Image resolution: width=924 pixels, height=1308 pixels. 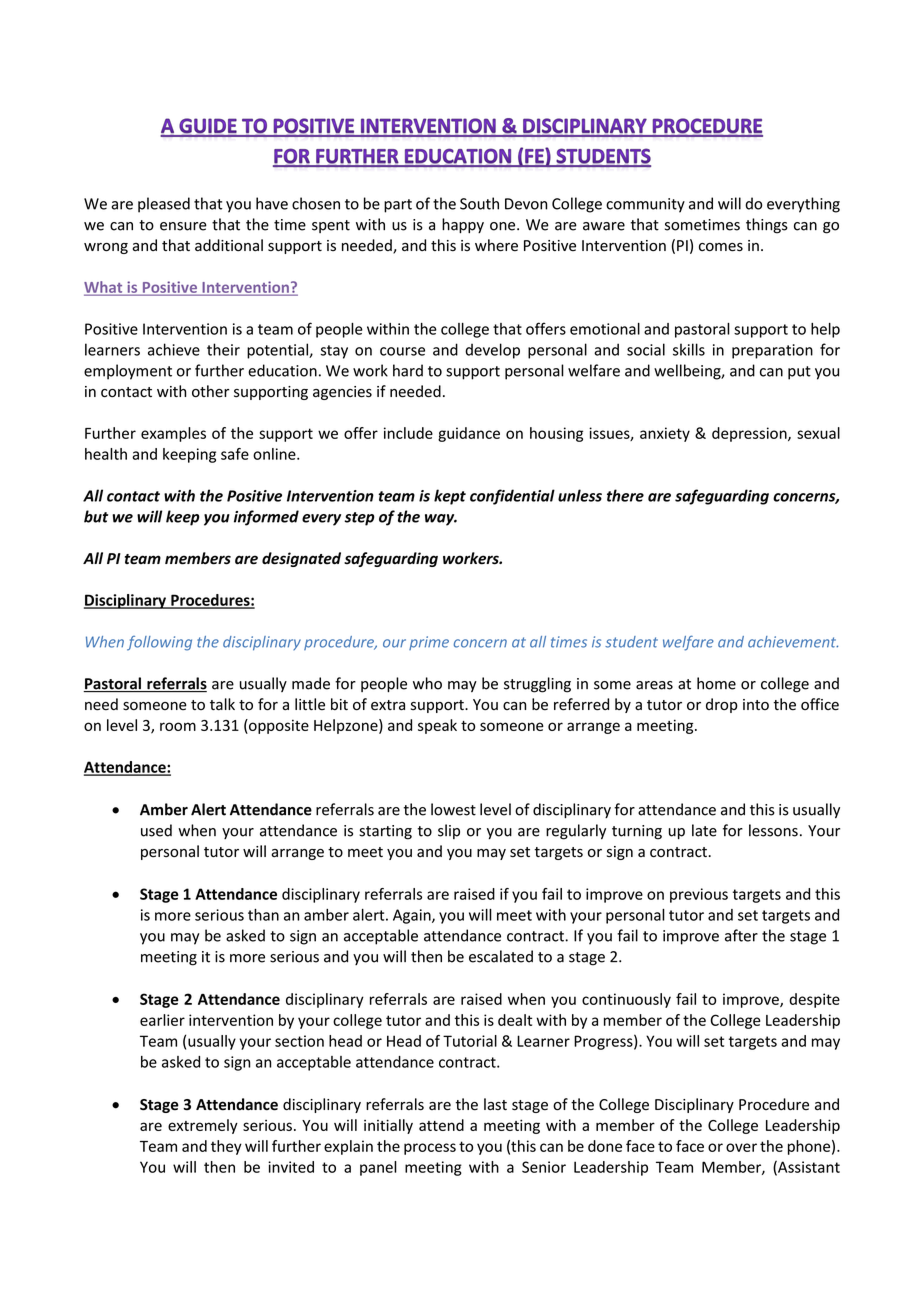 I want to click on home, so click(x=716, y=683).
